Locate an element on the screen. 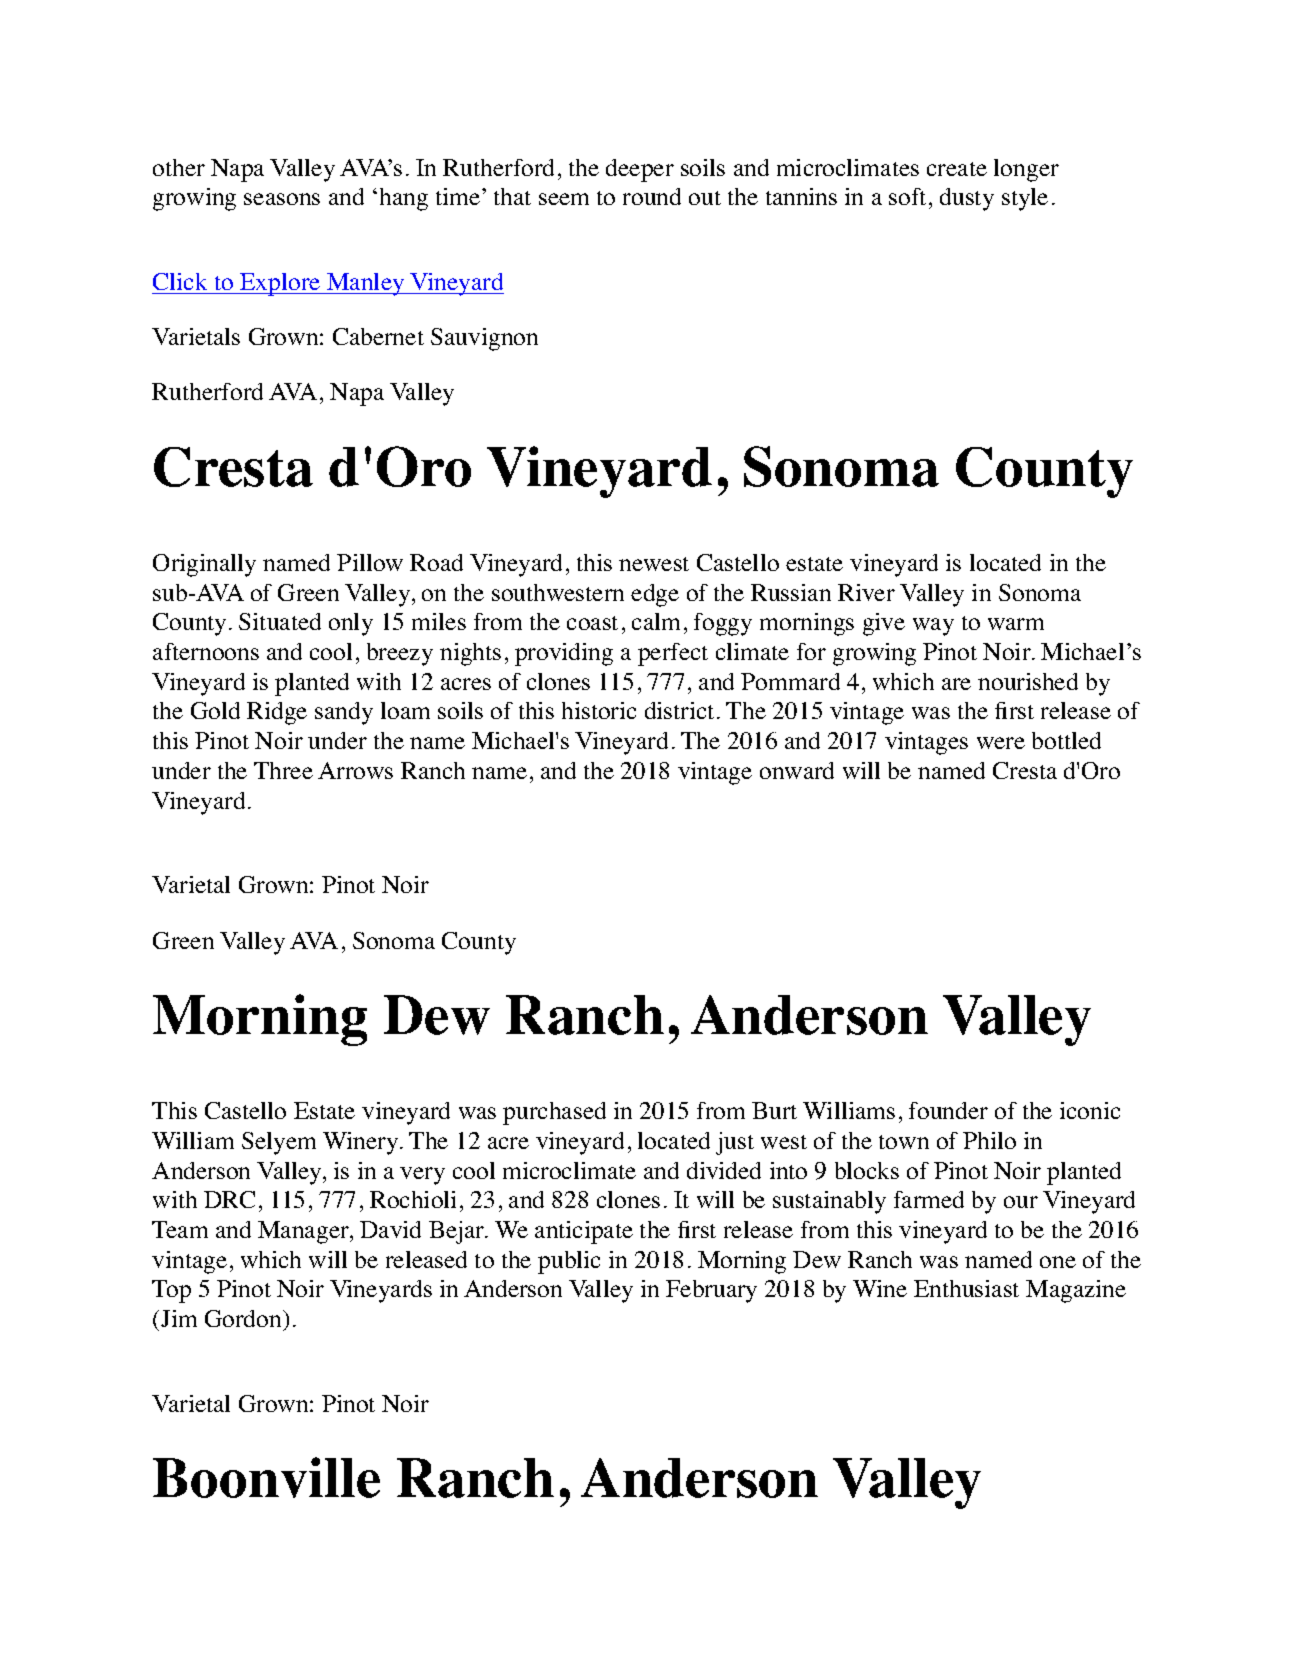 This screenshot has height=1680, width=1298. Gordon is located at coordinates (244, 1318).
